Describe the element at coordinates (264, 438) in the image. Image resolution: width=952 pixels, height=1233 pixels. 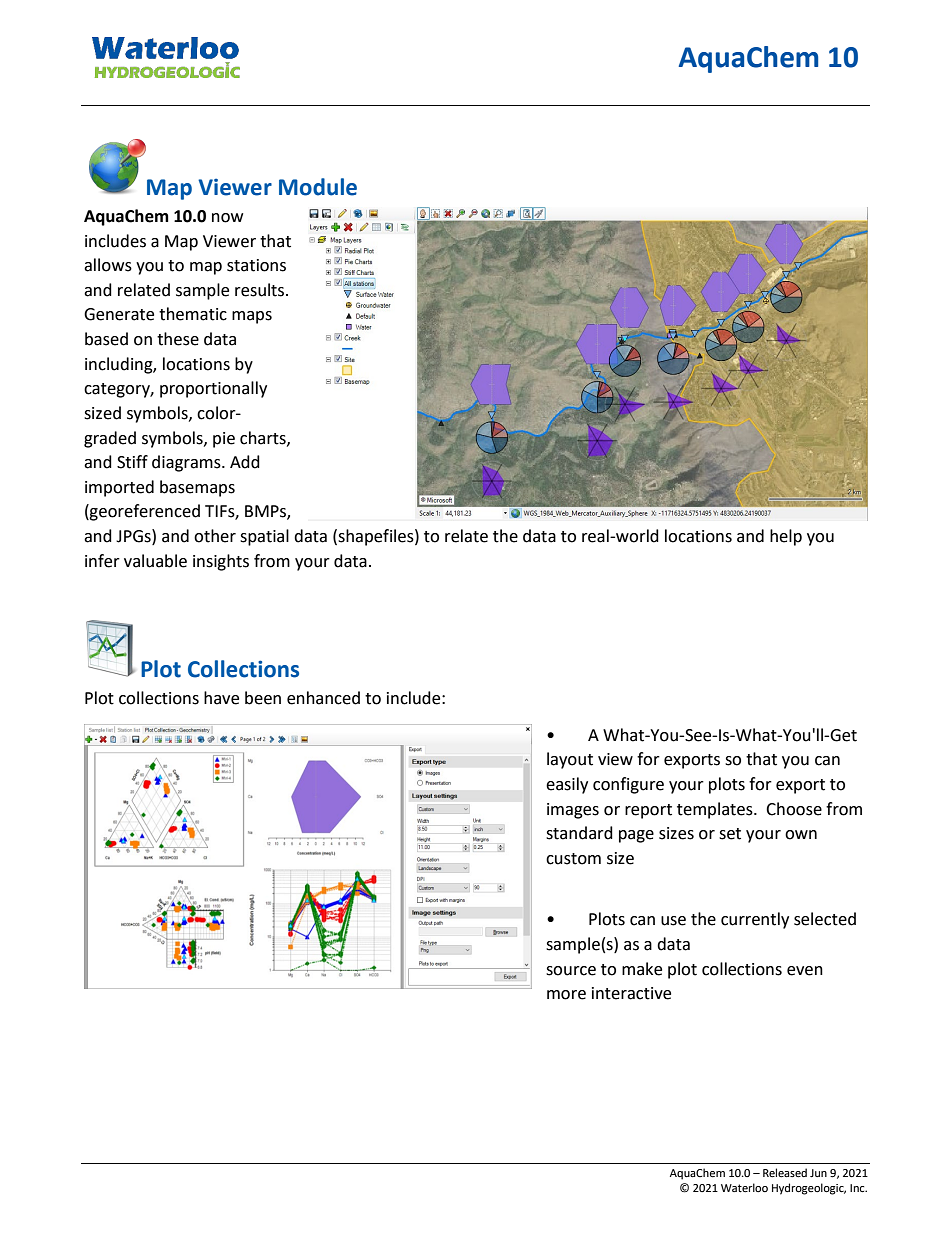
I see `charts` at that location.
